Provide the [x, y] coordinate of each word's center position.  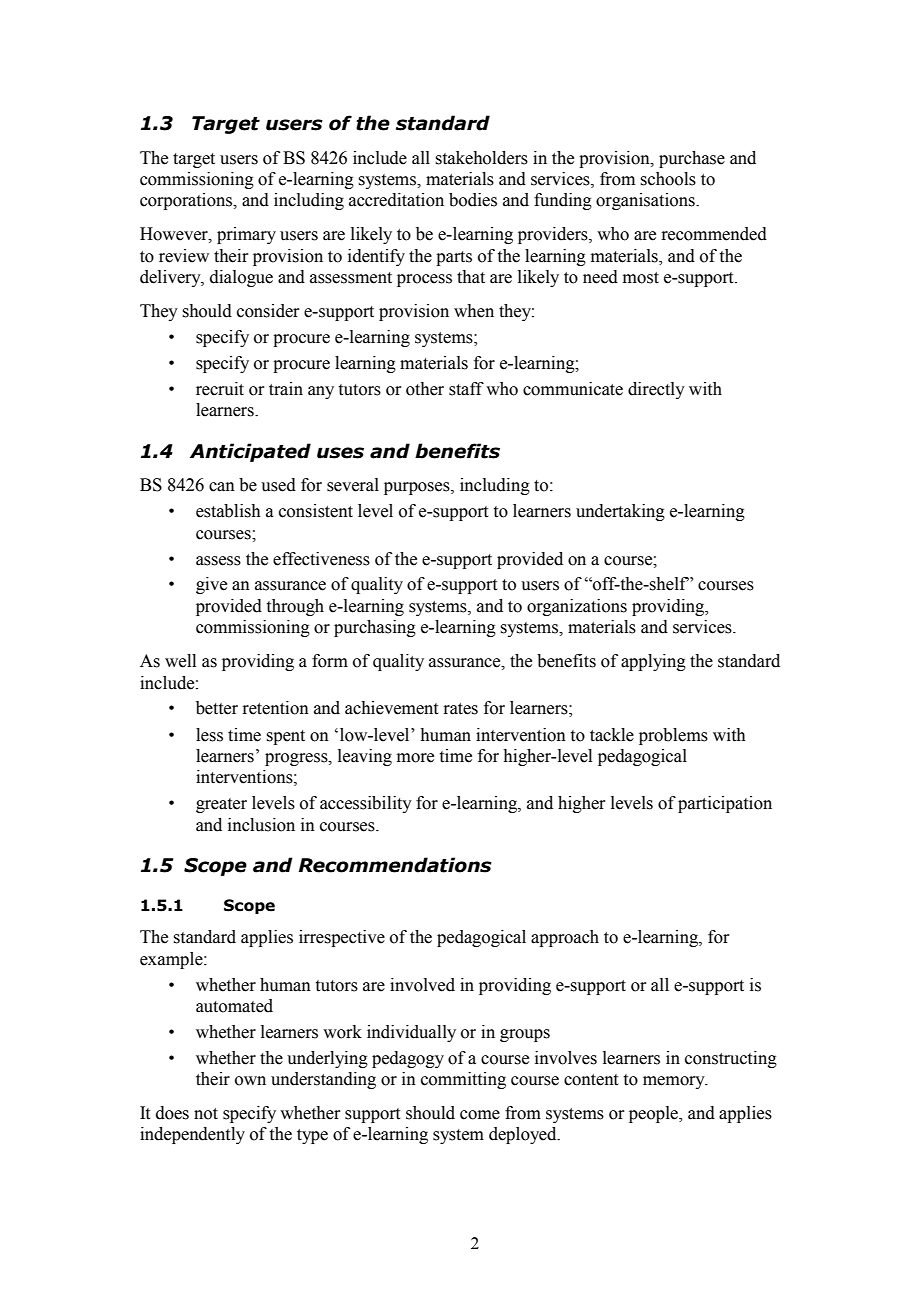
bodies [473, 200]
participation [725, 804]
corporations [187, 201]
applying [653, 662]
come [480, 1115]
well [180, 661]
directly [656, 390]
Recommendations [395, 865]
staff [466, 389]
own [250, 1081]
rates [460, 709]
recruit [220, 389]
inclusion [261, 825]
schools [668, 179]
